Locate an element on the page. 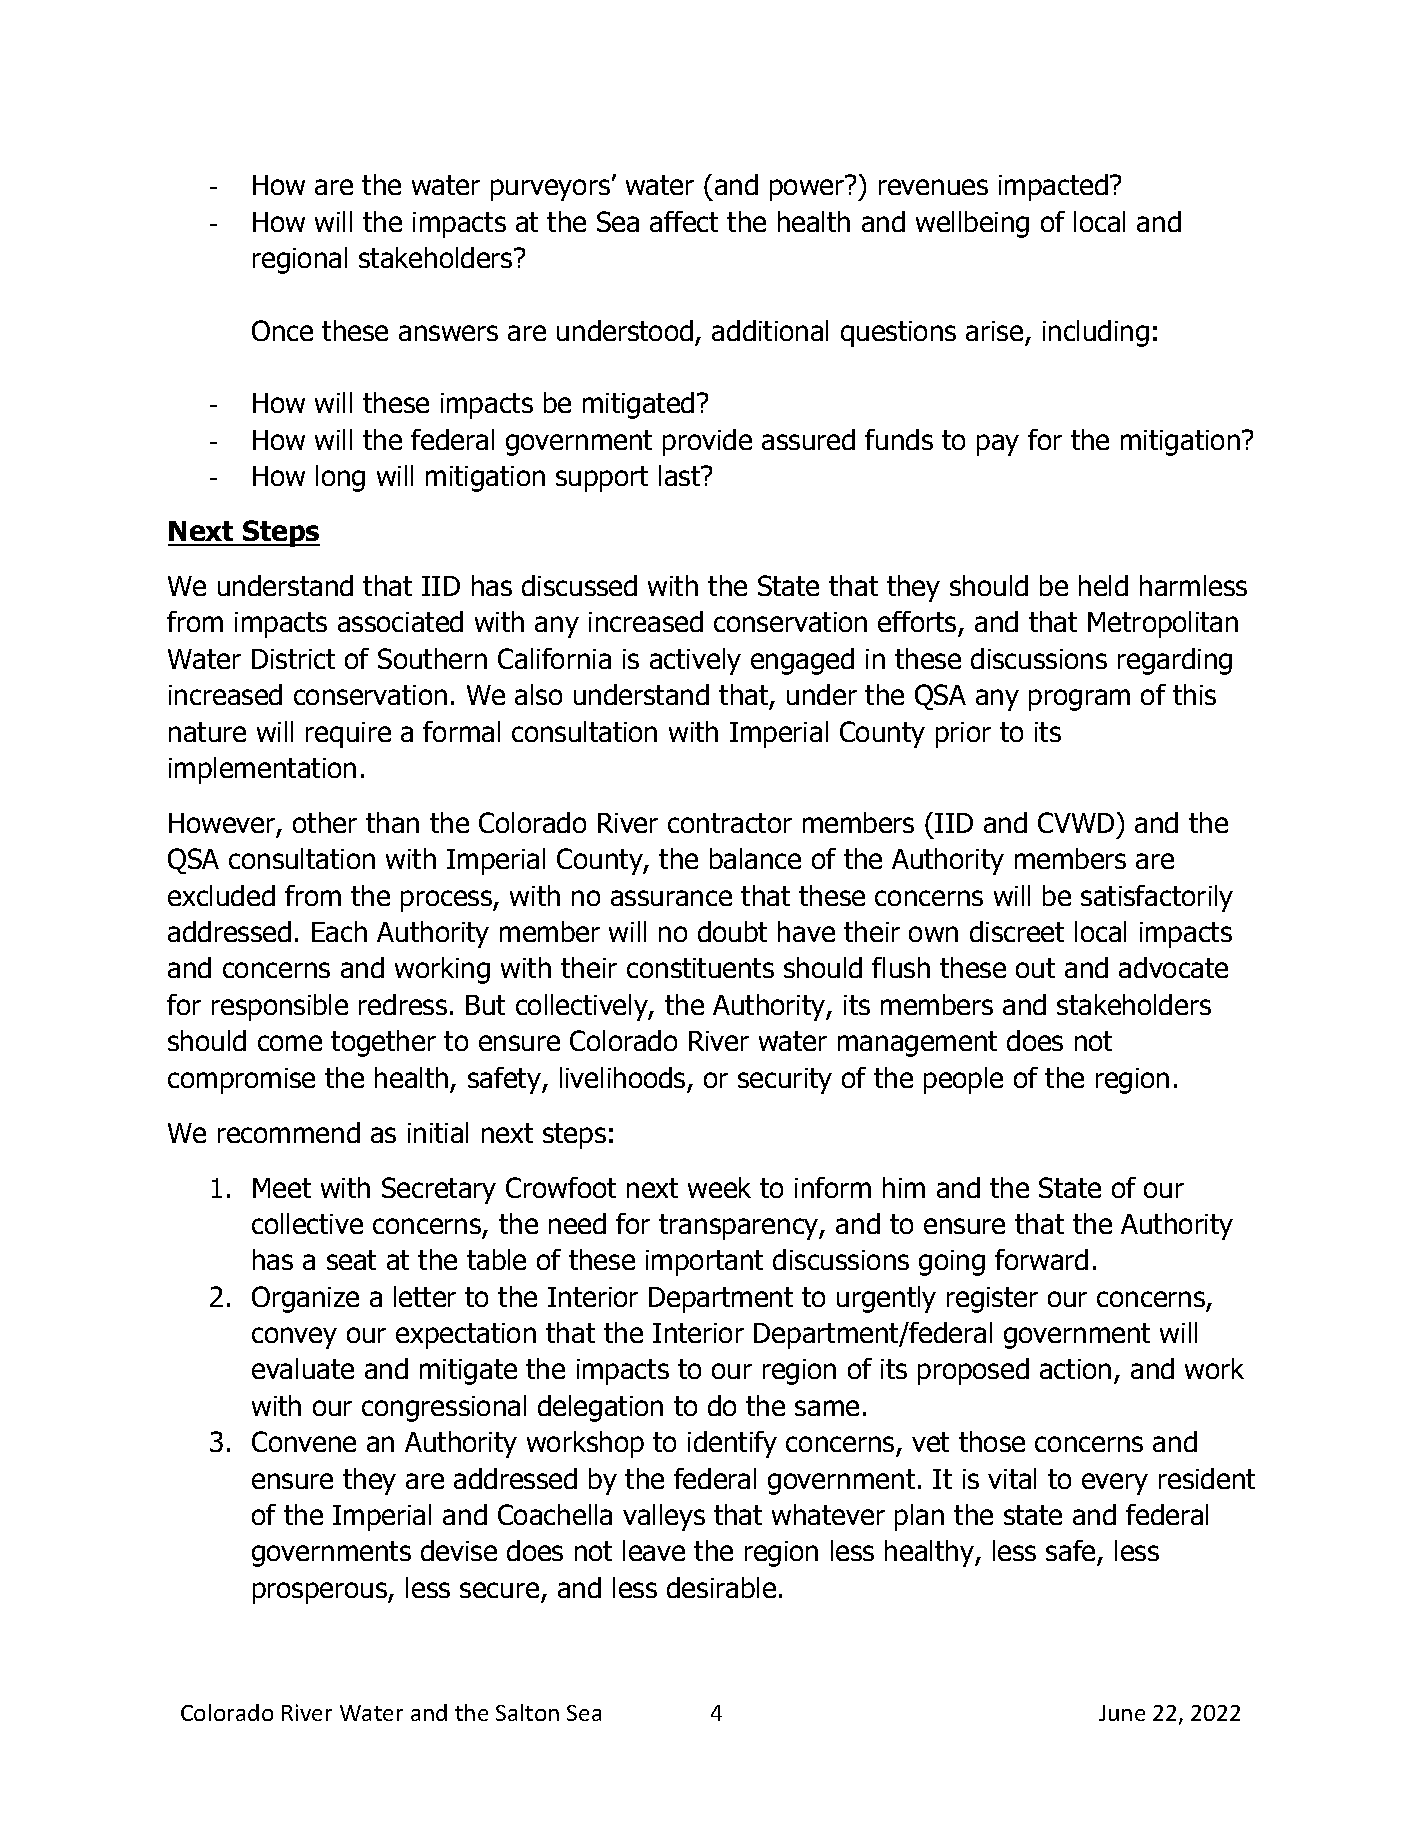 This page has width=1424, height=1843. Each is located at coordinates (339, 931).
